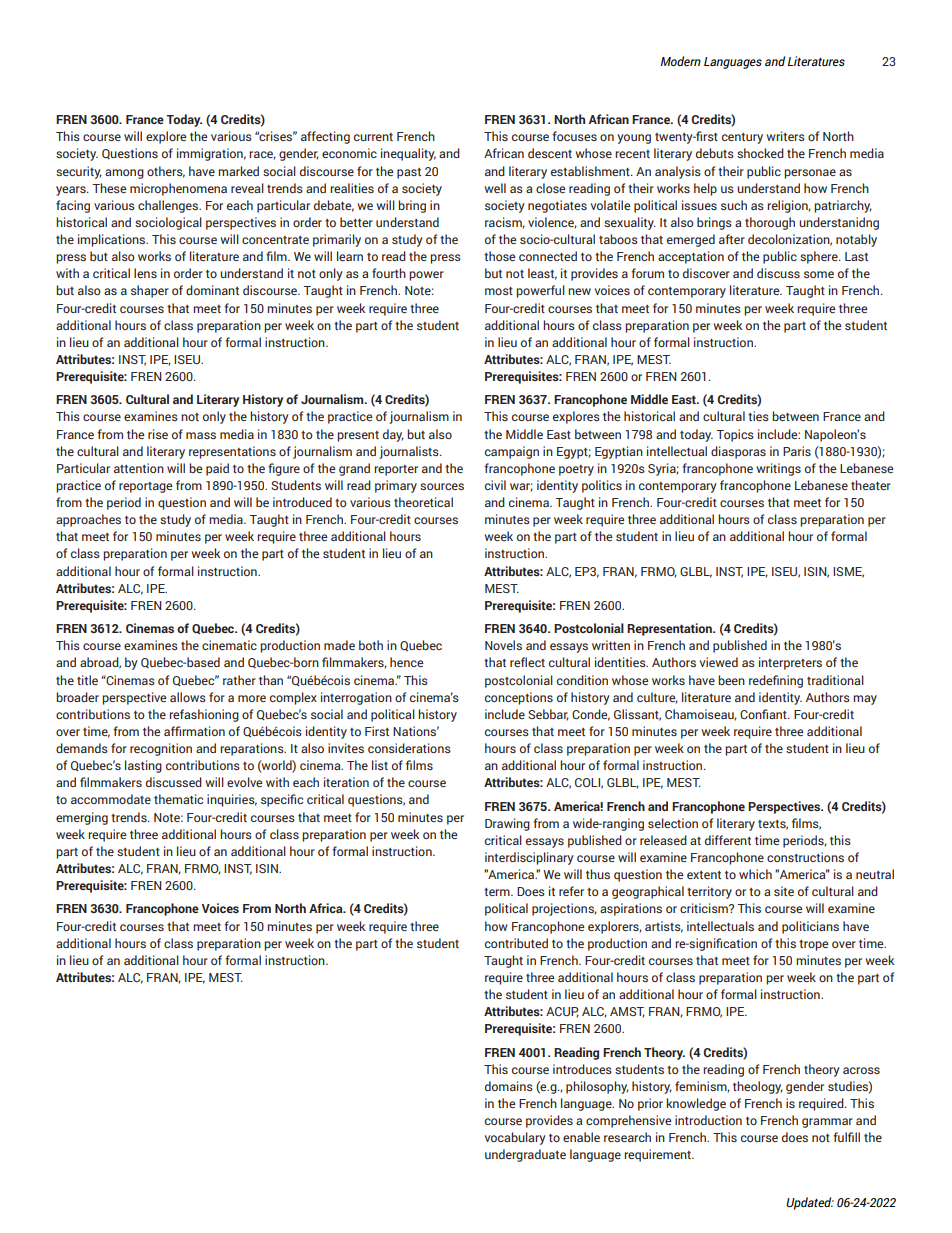  What do you see at coordinates (512, 452) in the screenshot?
I see `campaign` at bounding box center [512, 452].
